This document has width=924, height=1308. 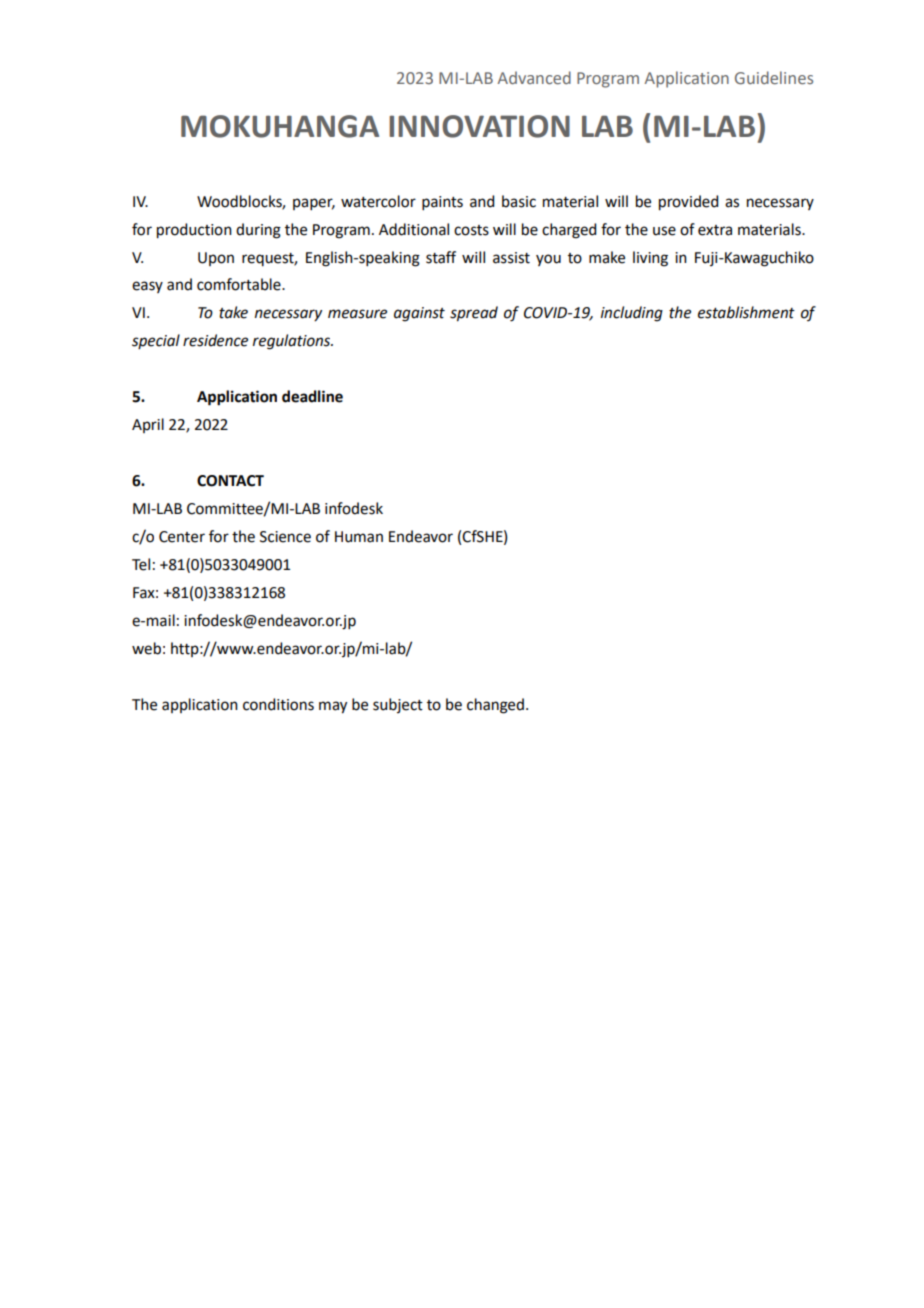 I want to click on conditions, so click(x=278, y=704).
